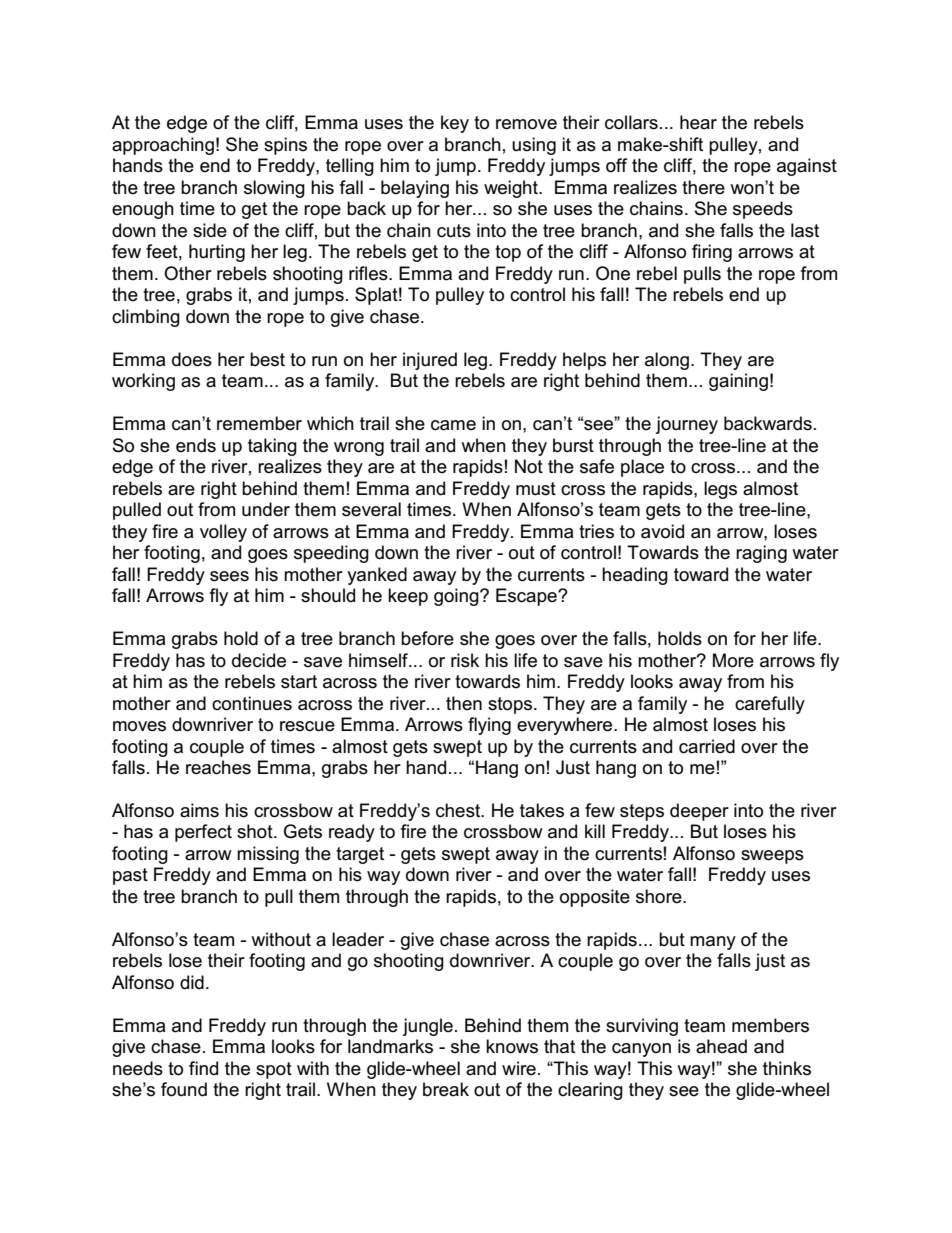  I want to click on legs, so click(720, 490).
